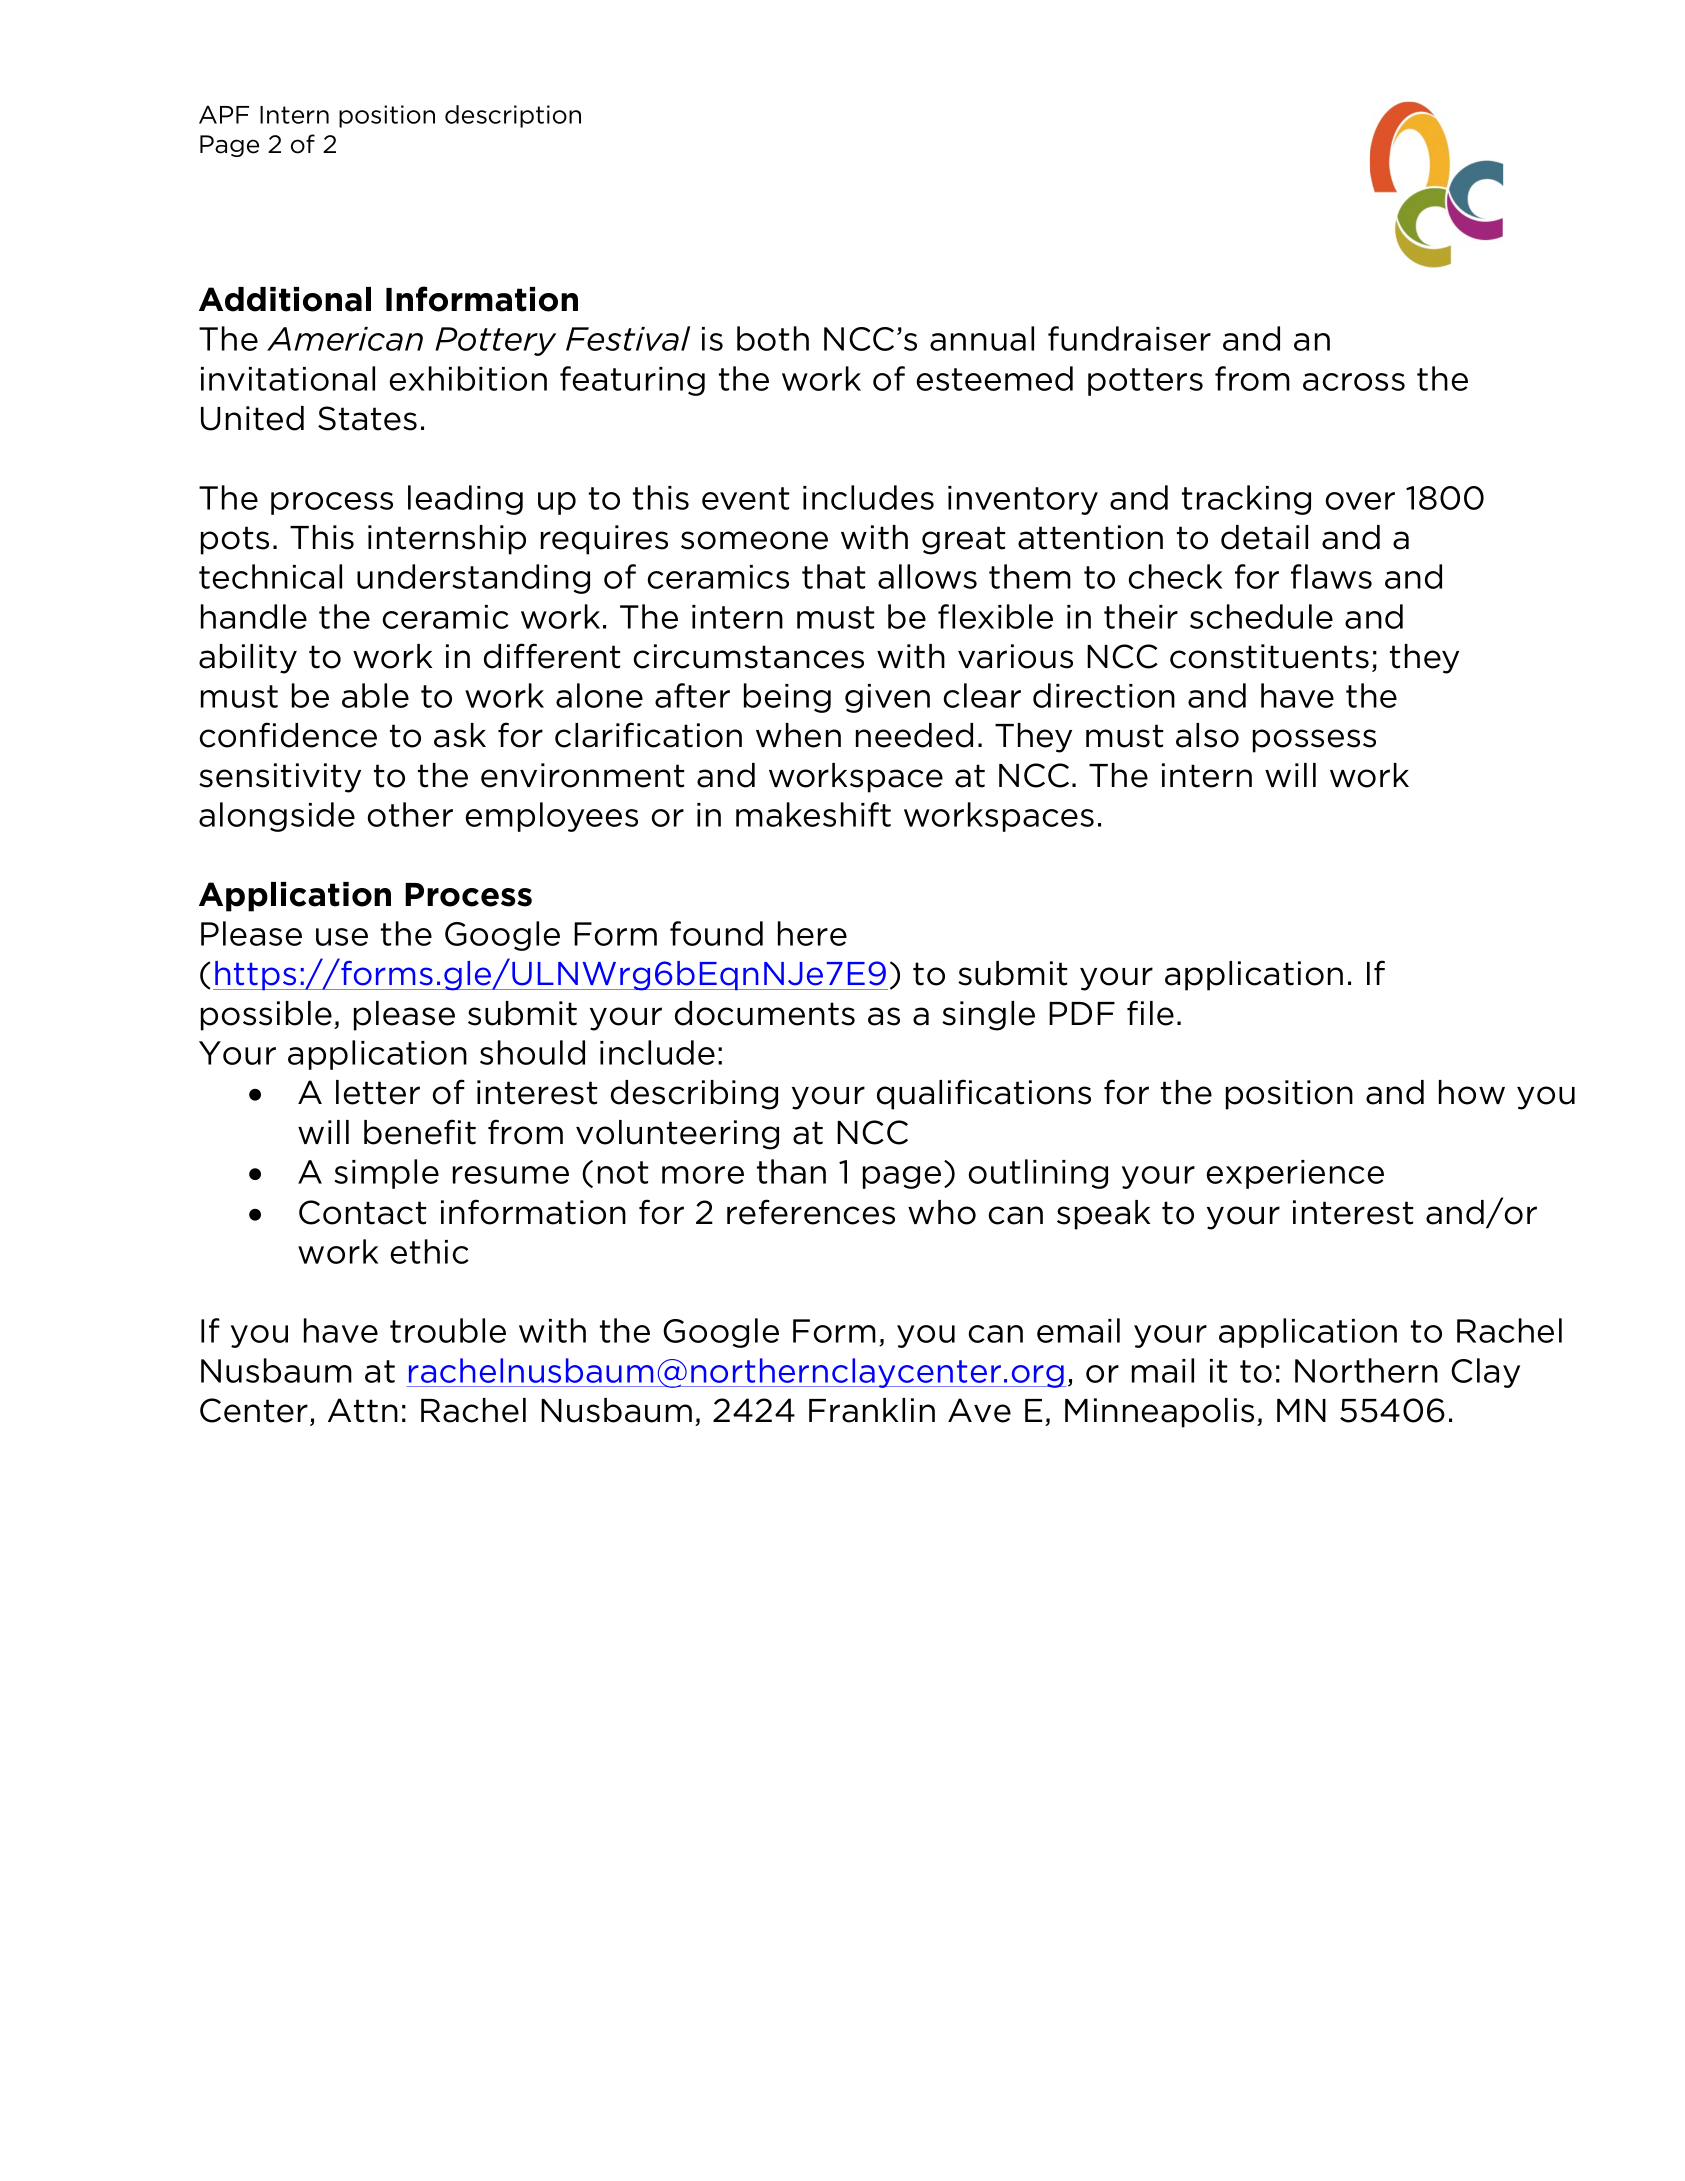  Describe the element at coordinates (765, 1013) in the image. I see `documents` at that location.
